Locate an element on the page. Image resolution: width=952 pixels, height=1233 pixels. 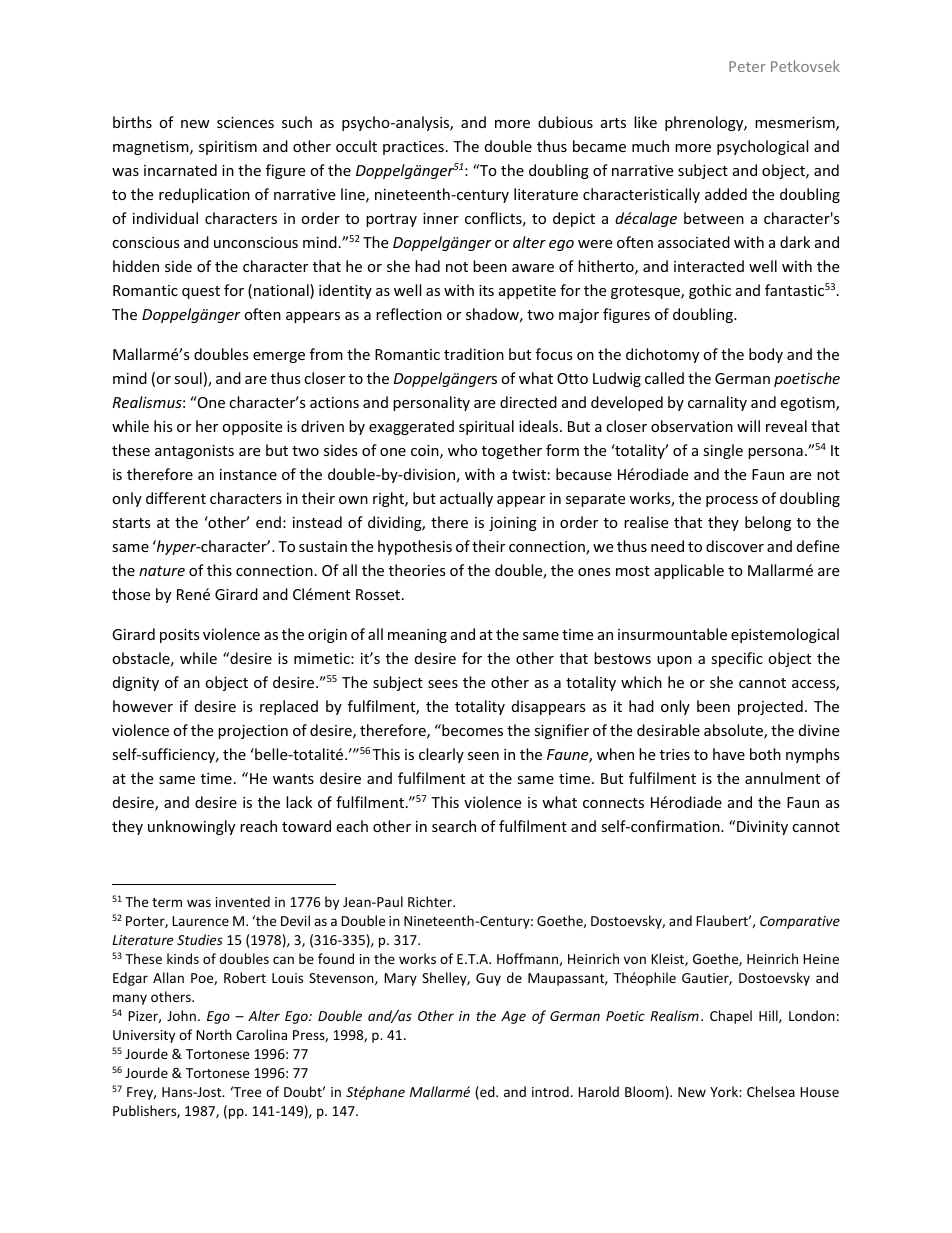
theories is located at coordinates (417, 570).
